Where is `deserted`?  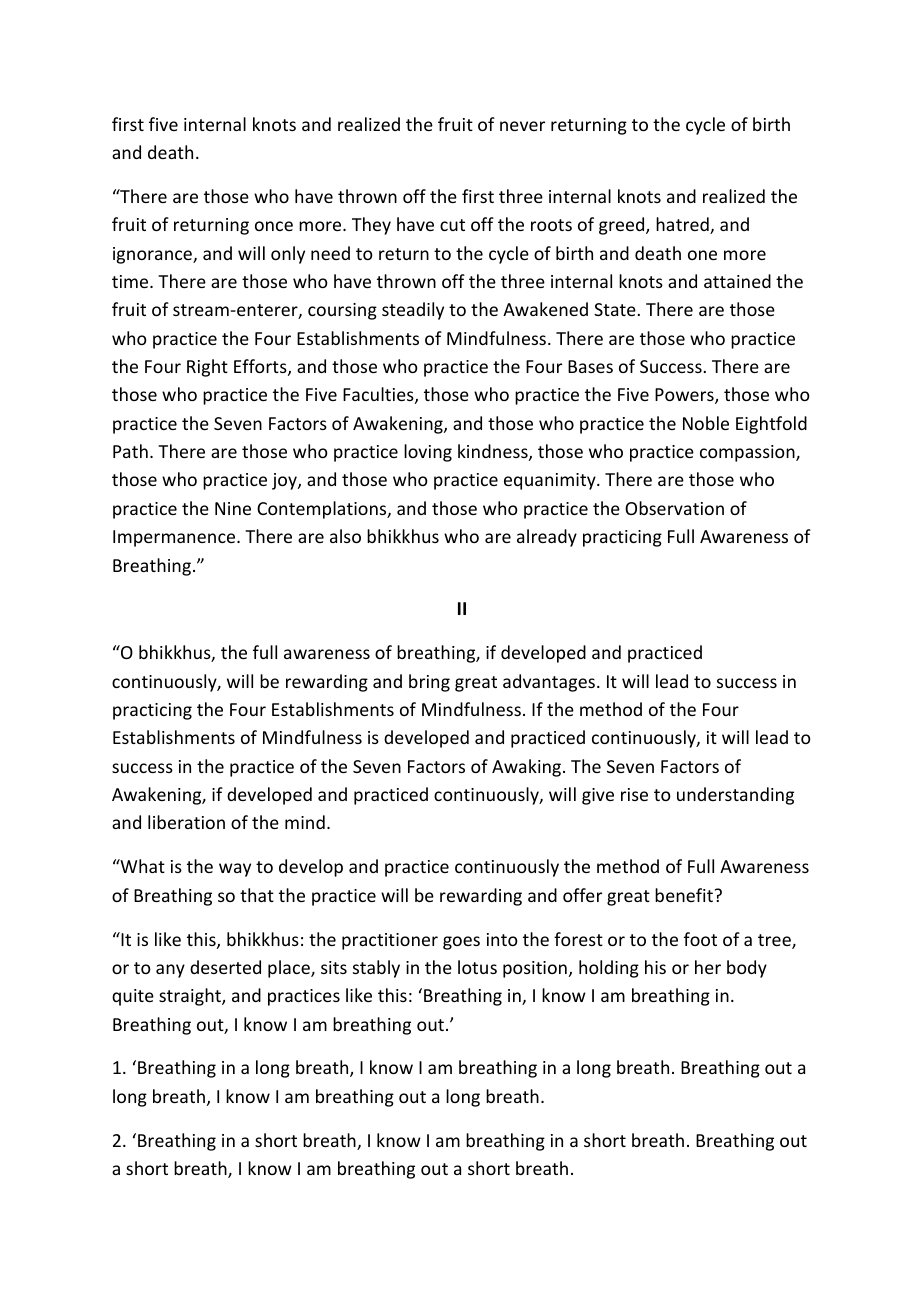
deserted is located at coordinates (225, 967).
